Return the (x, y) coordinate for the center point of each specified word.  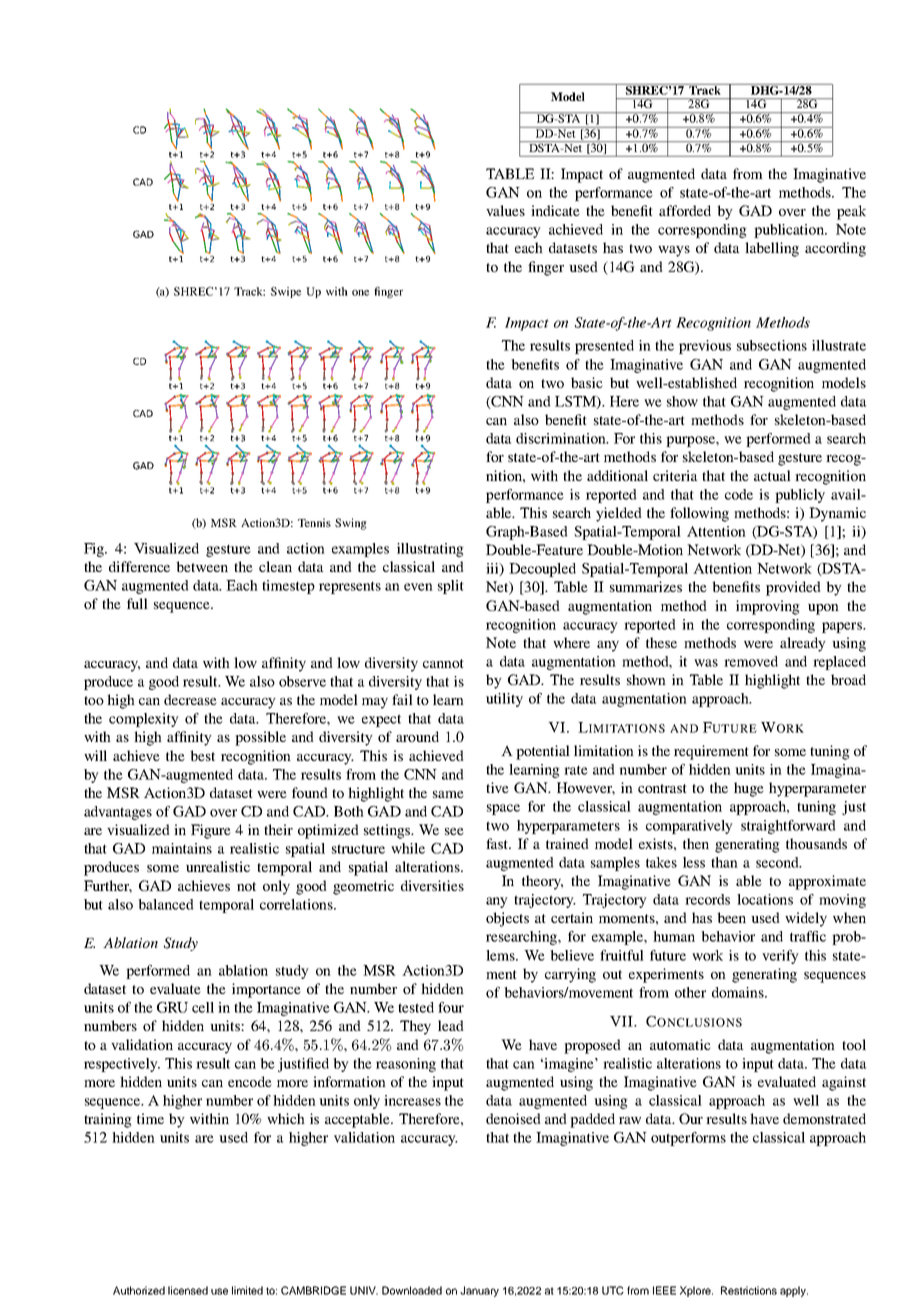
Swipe (286, 292)
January (479, 1291)
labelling (772, 249)
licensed (188, 1290)
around (417, 736)
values (505, 210)
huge (749, 789)
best (202, 755)
